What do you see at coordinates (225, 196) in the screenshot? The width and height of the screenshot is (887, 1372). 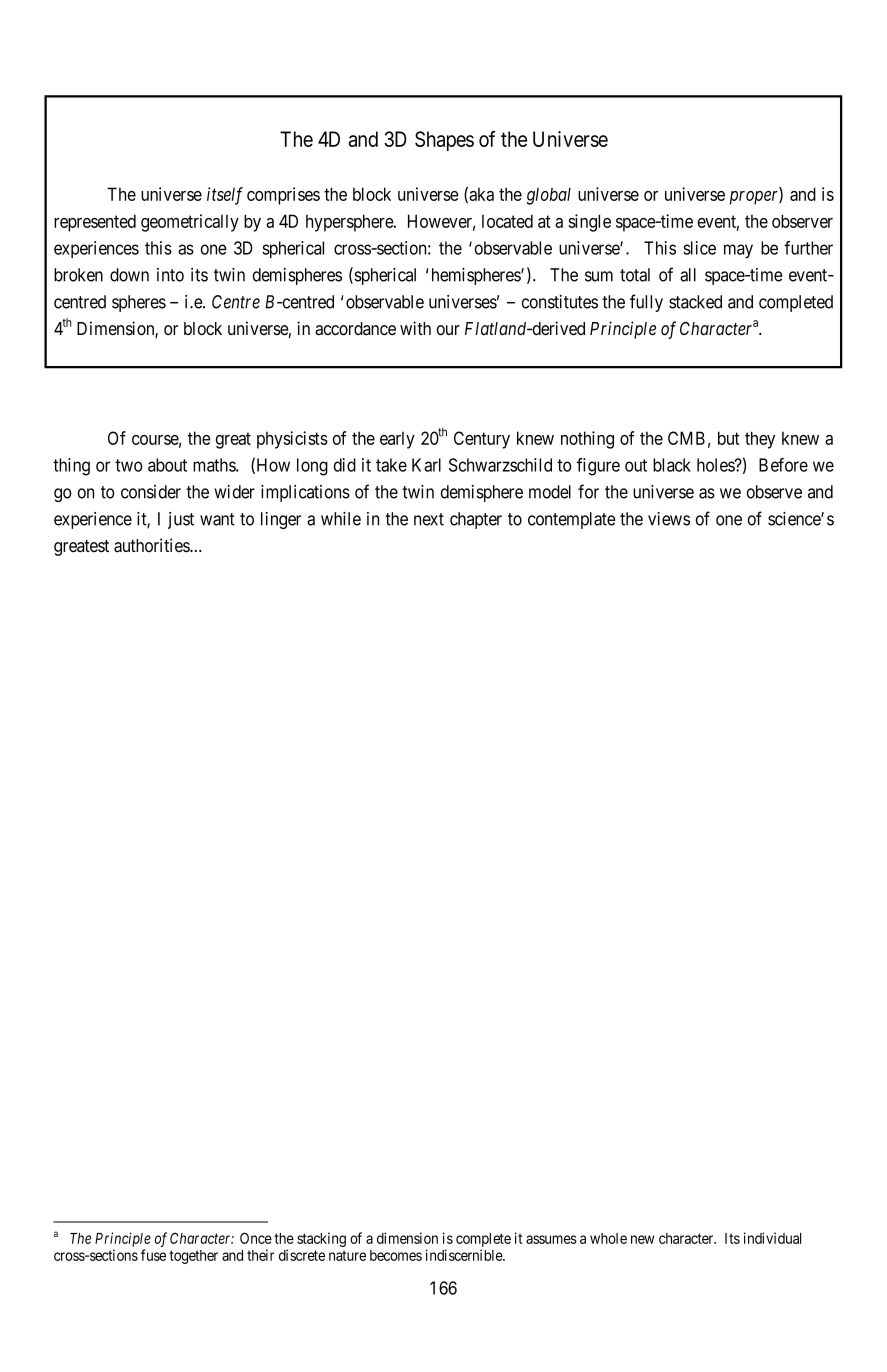 I see `itself` at bounding box center [225, 196].
